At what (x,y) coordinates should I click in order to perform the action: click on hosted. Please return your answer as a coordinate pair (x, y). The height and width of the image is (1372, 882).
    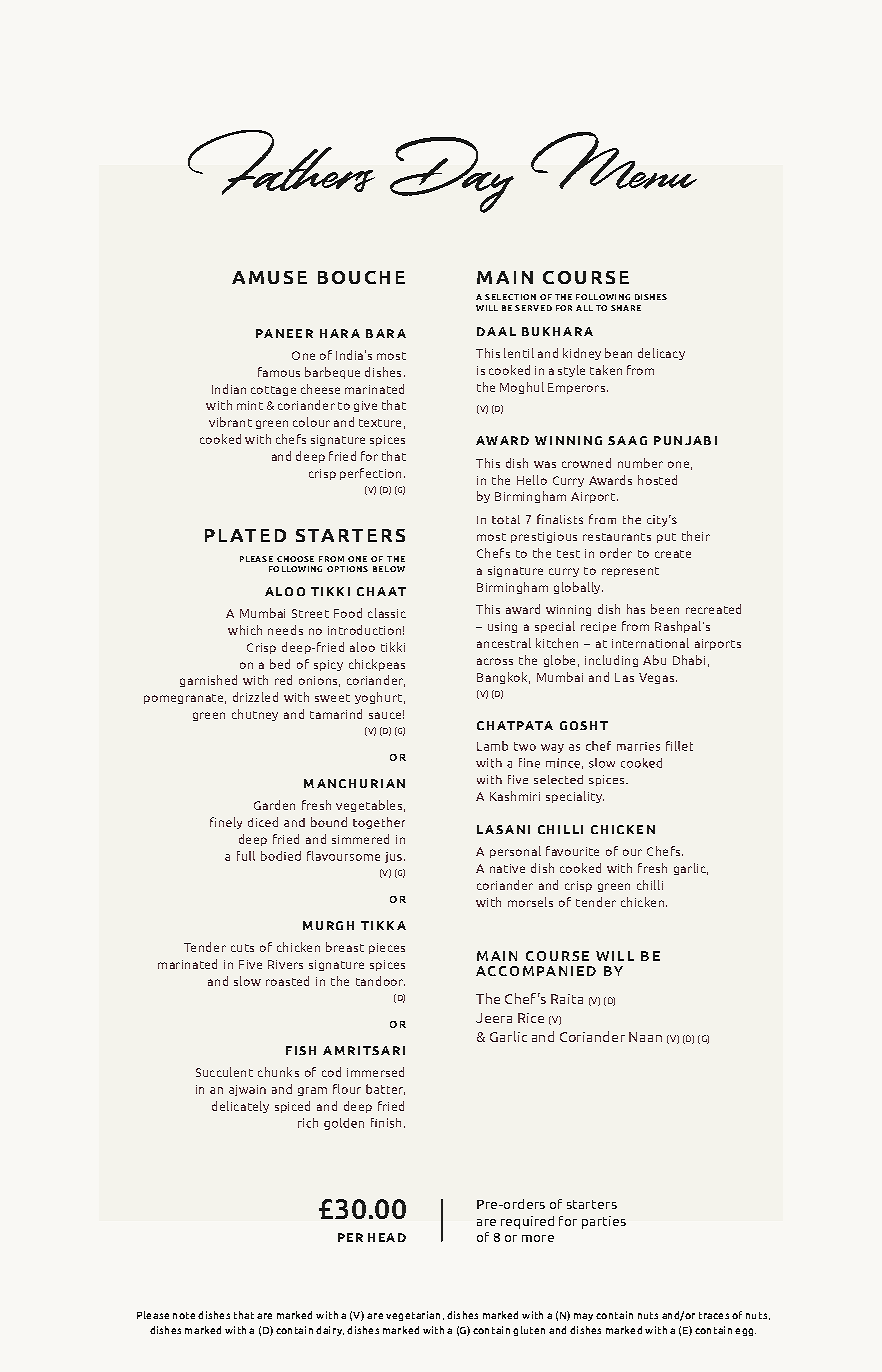
    Looking at the image, I should click on (657, 480).
